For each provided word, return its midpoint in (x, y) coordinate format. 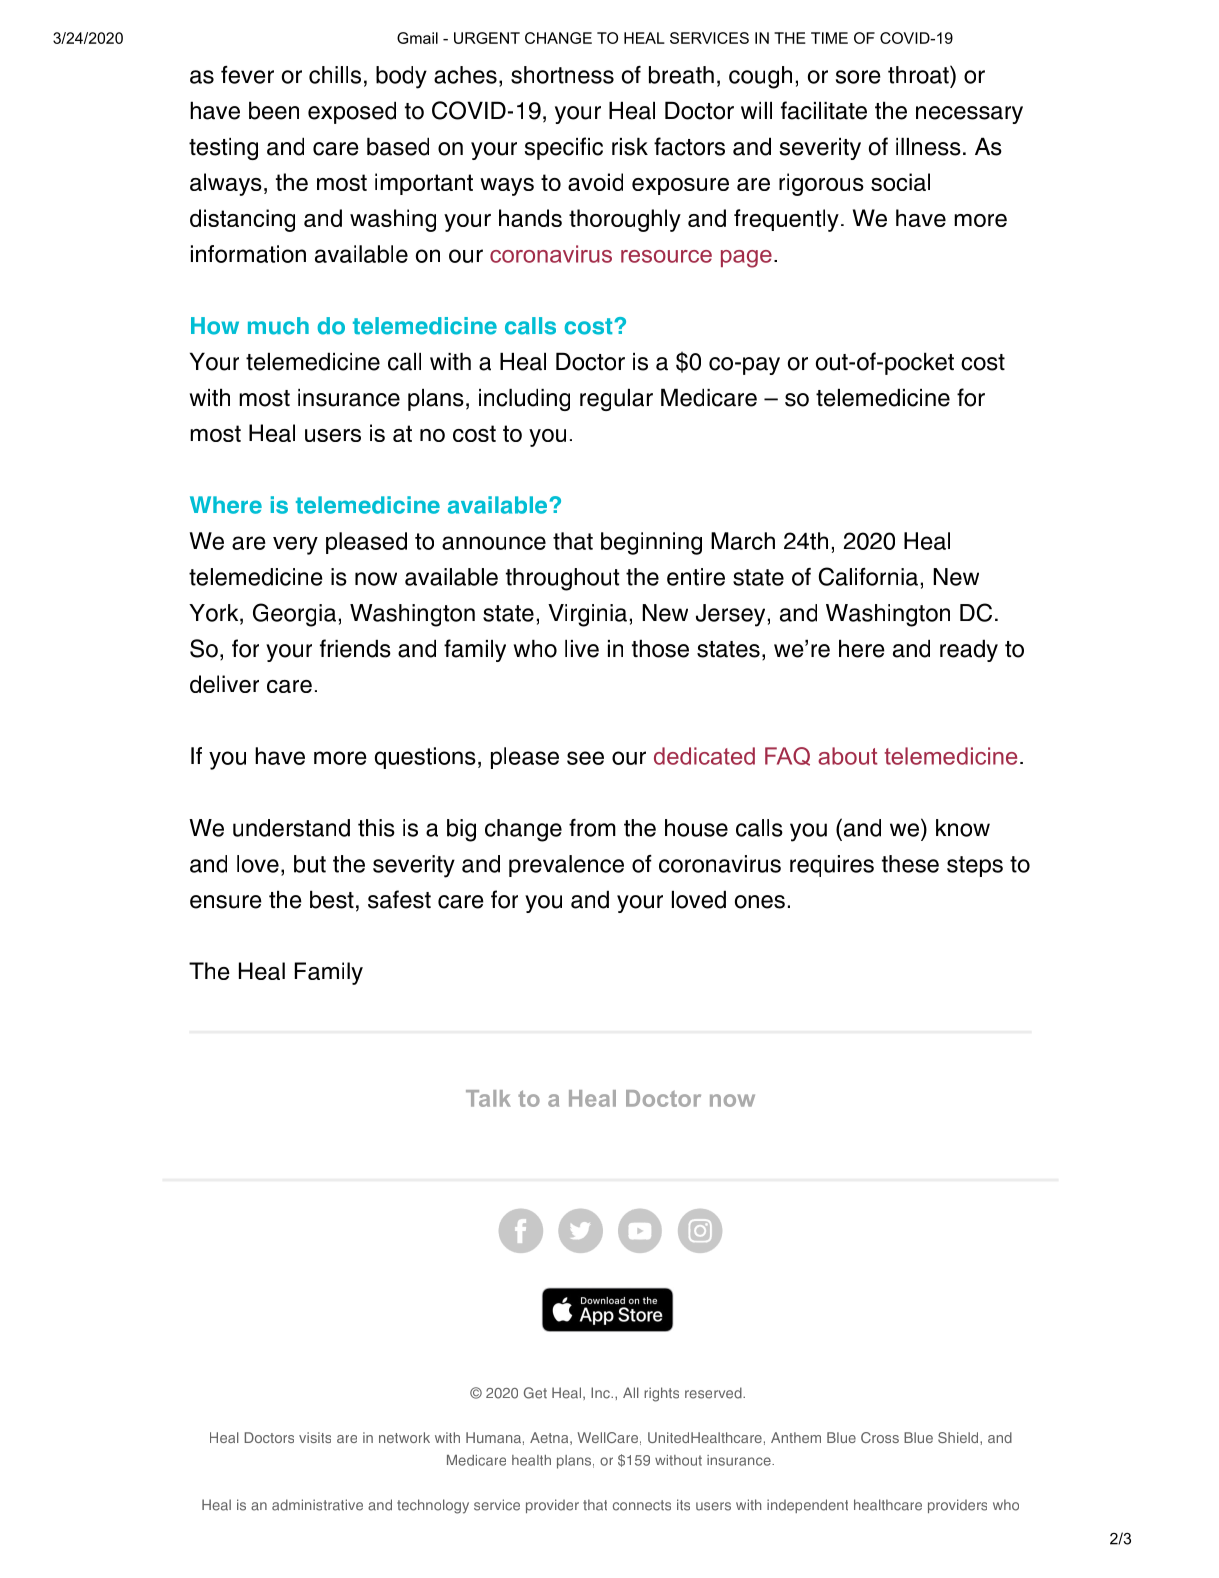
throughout (563, 579)
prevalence (566, 866)
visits (315, 1437)
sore (858, 77)
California (868, 576)
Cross (880, 1437)
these (910, 864)
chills (335, 75)
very (295, 545)
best (332, 899)
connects (642, 1505)
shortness (562, 75)
